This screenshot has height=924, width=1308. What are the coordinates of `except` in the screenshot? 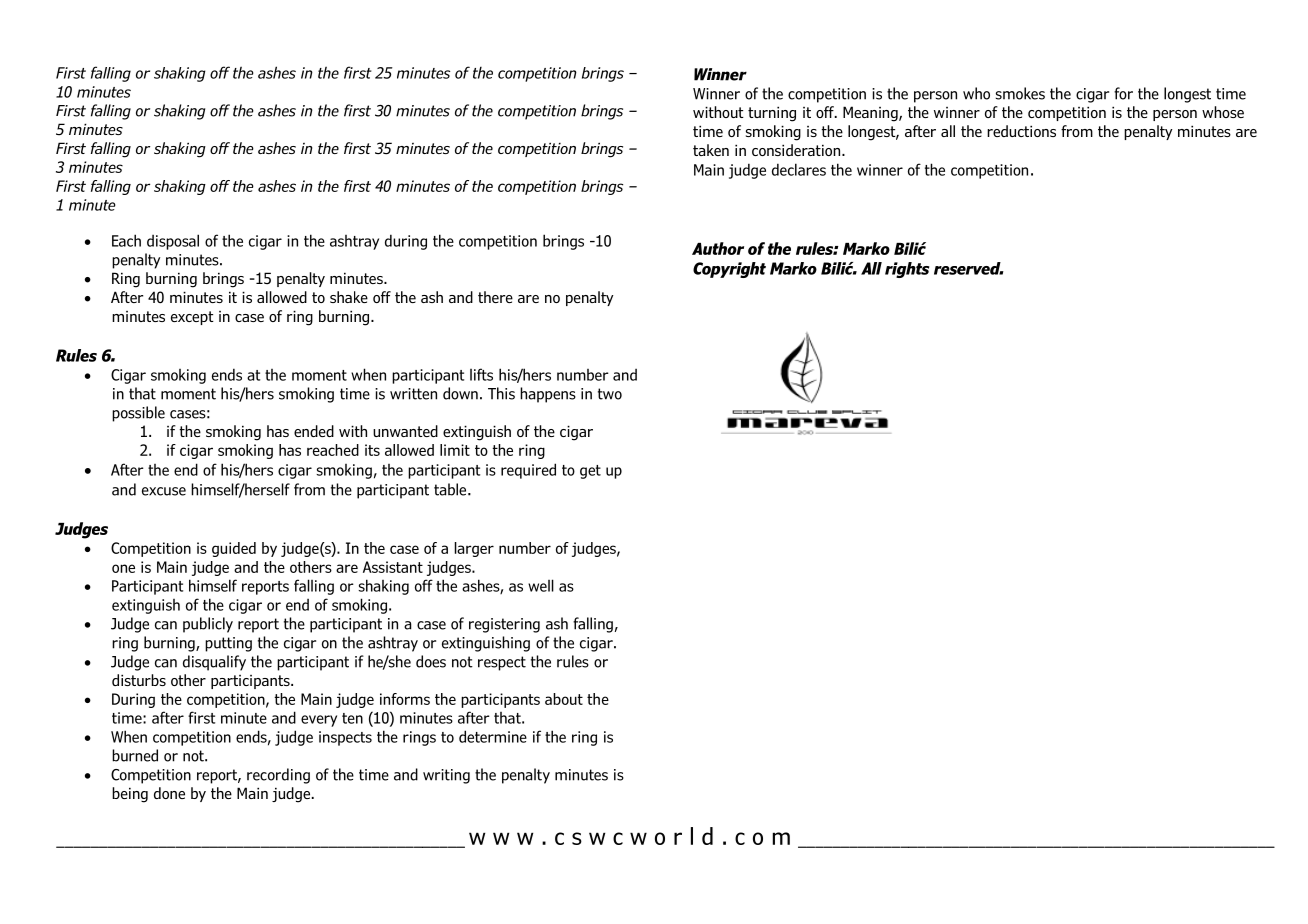 It's located at (192, 318).
